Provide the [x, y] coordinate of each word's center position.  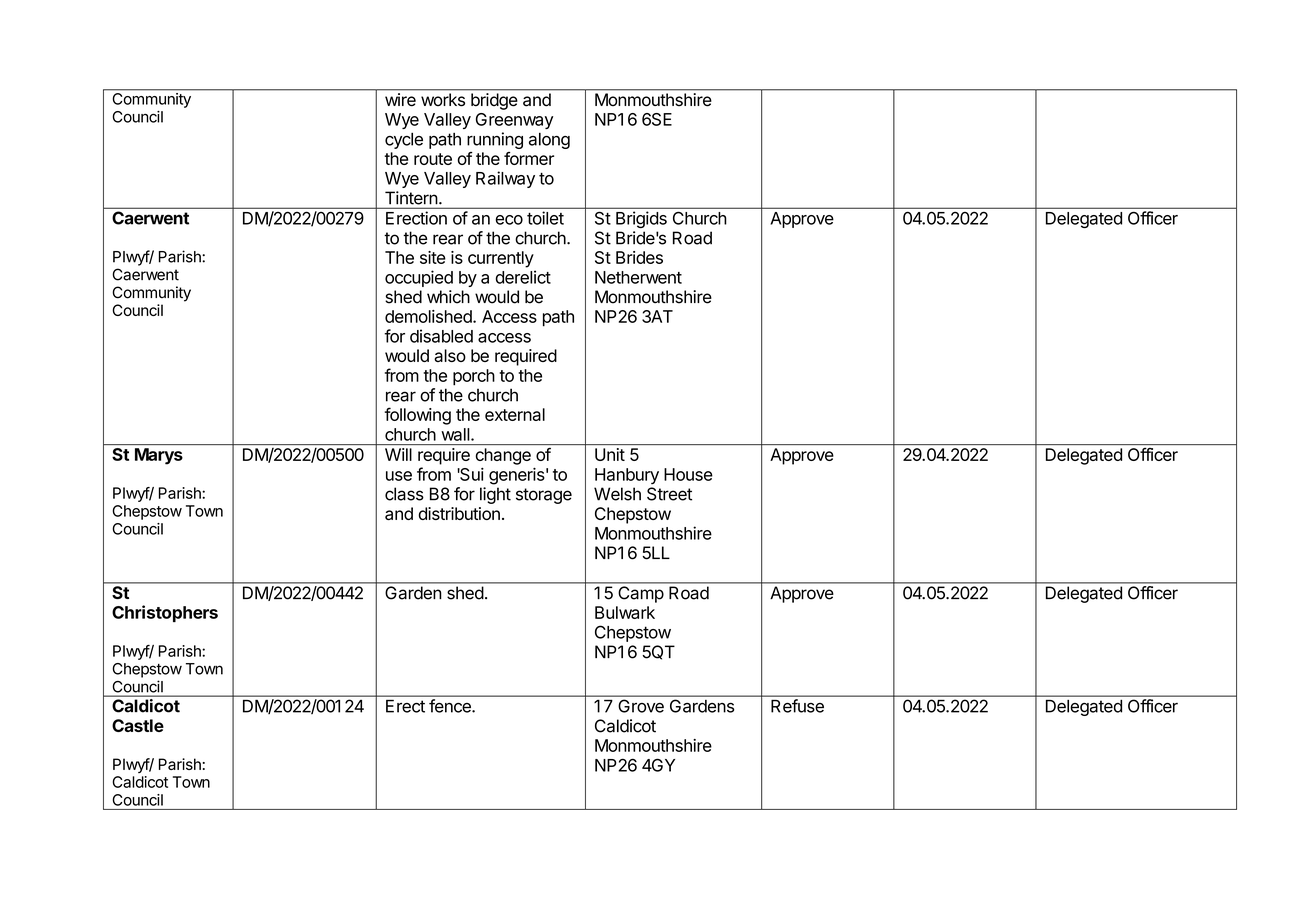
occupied [419, 278]
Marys [159, 456]
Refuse [797, 706]
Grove [641, 706]
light [495, 495]
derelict [523, 277]
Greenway [514, 121]
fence [451, 706]
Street [669, 494]
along [549, 141]
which [448, 297]
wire [400, 99]
